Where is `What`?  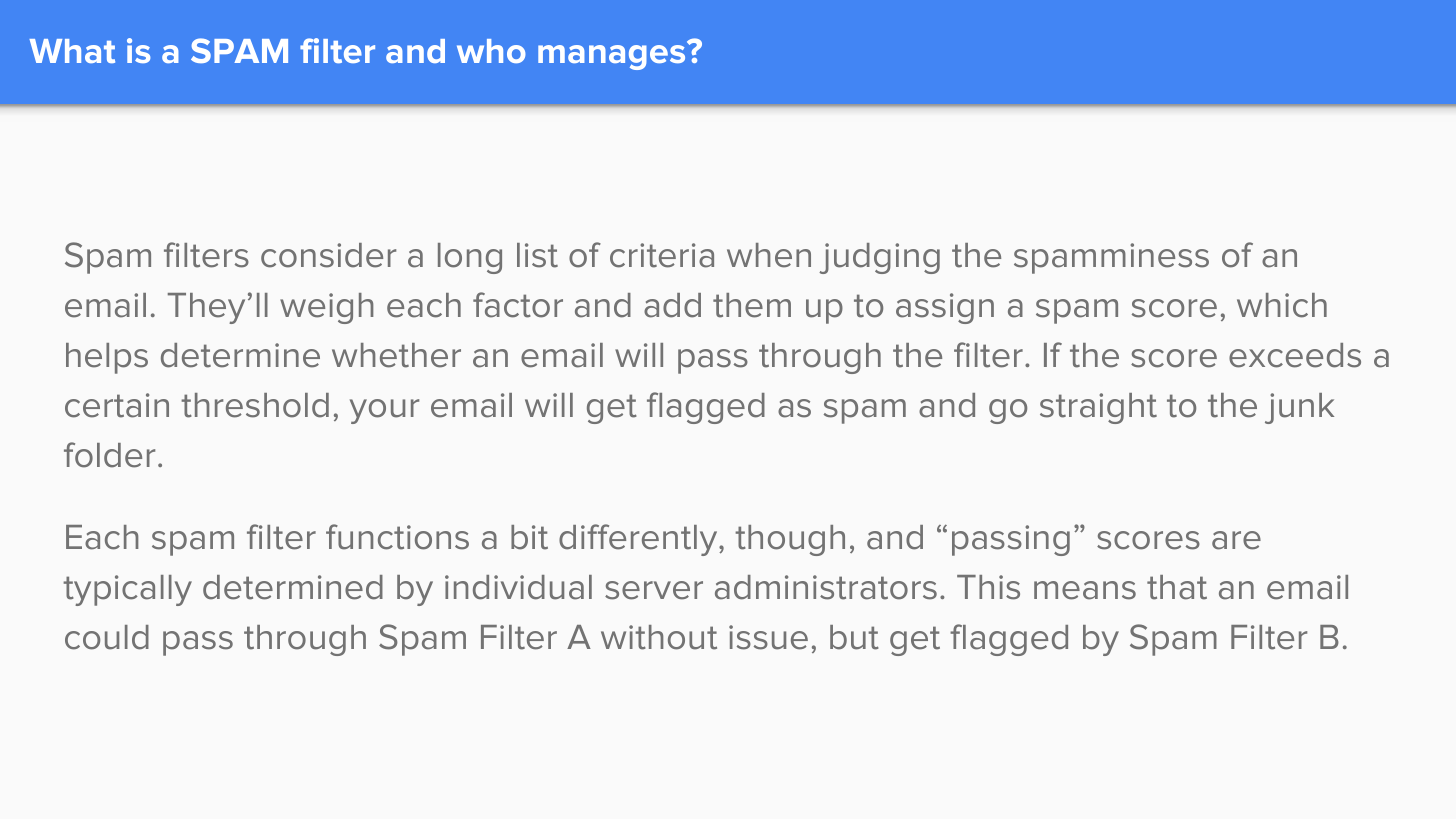 What is located at coordinates (72, 51).
